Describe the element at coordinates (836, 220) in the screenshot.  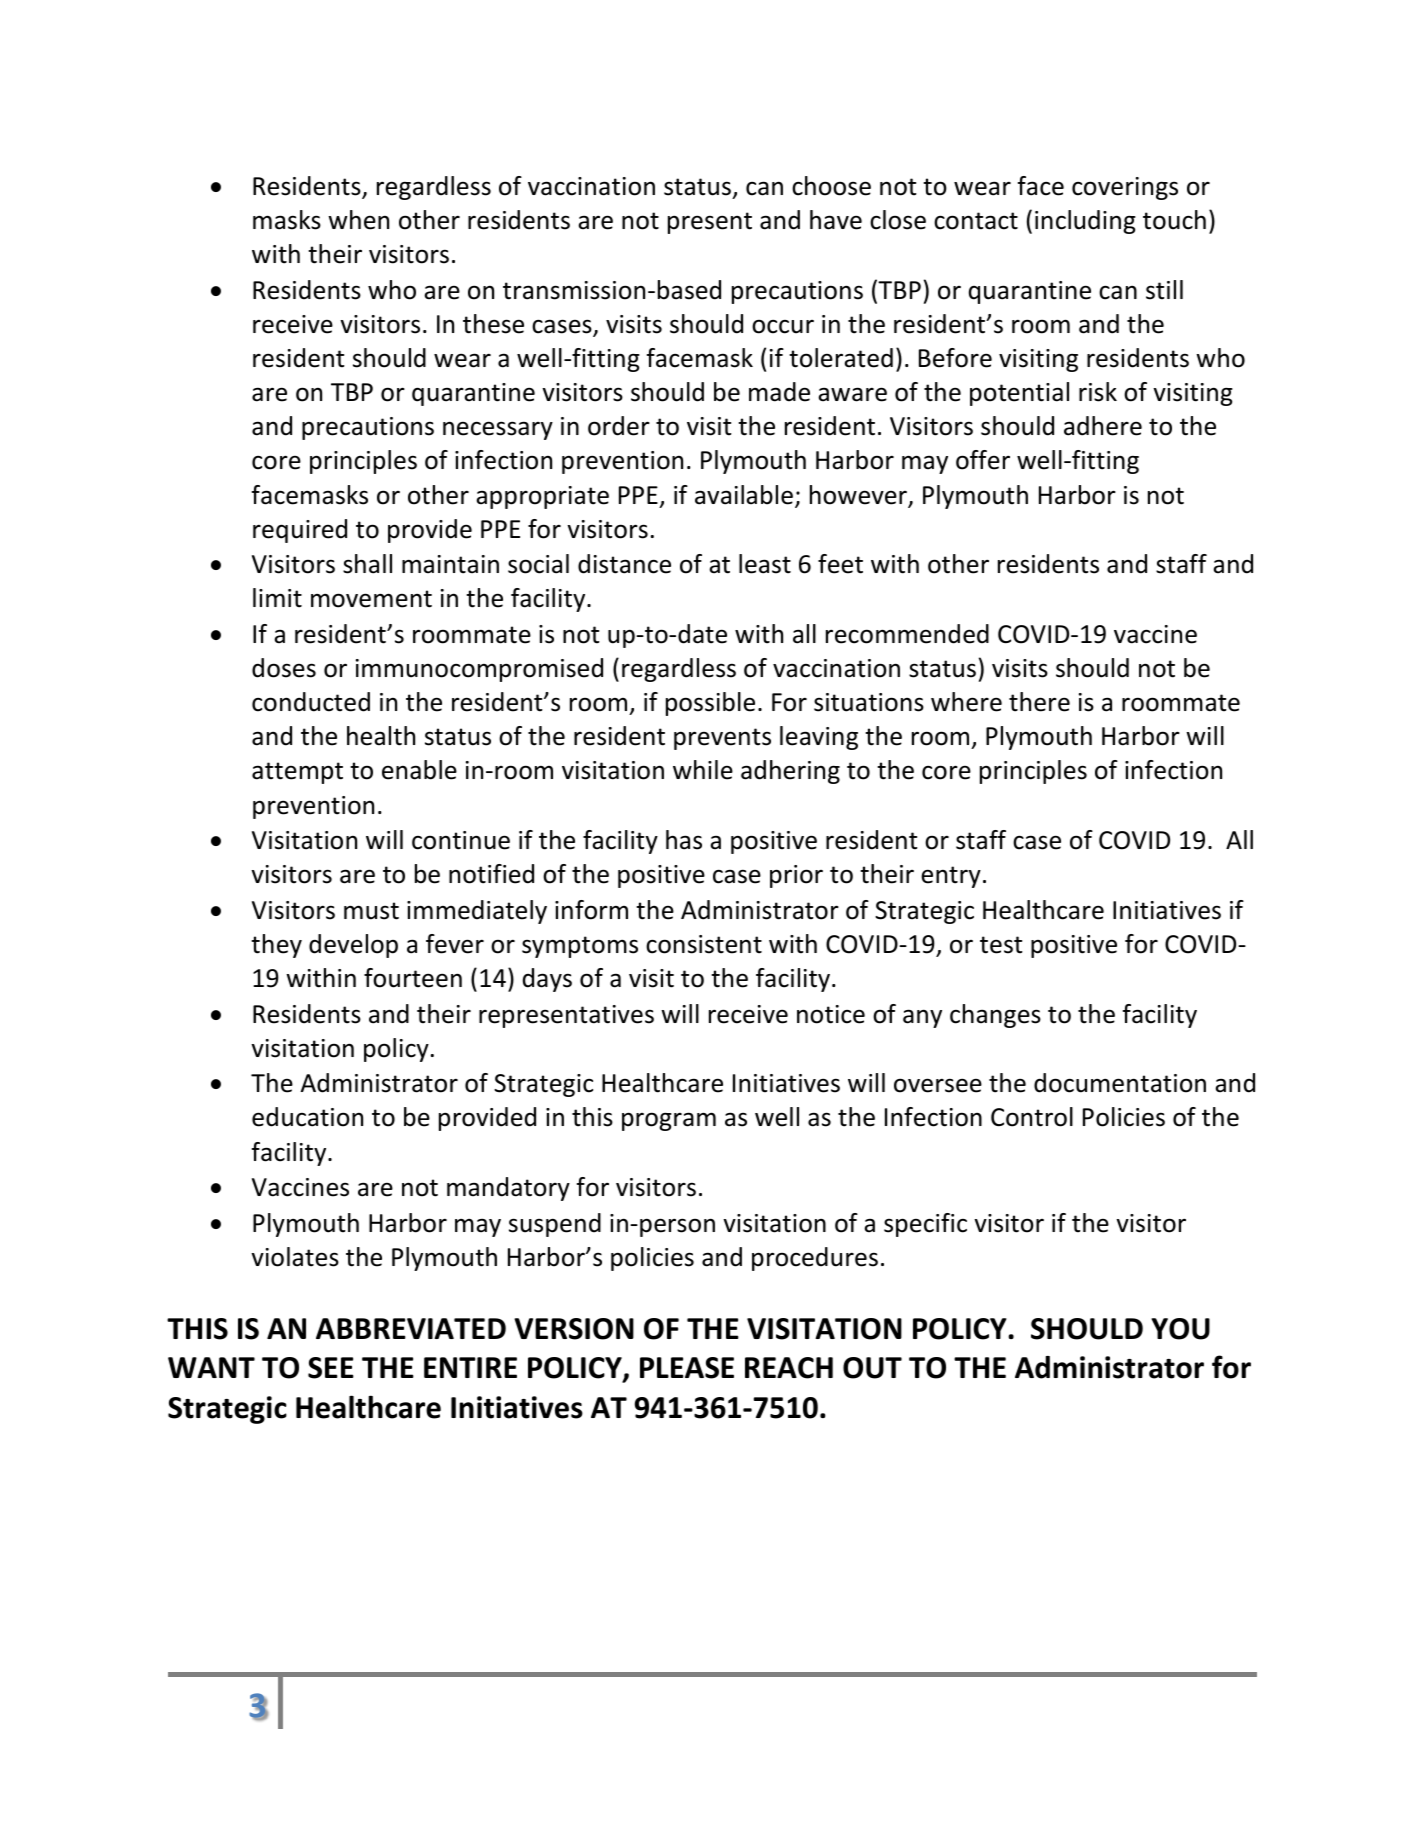
I see `have` at that location.
